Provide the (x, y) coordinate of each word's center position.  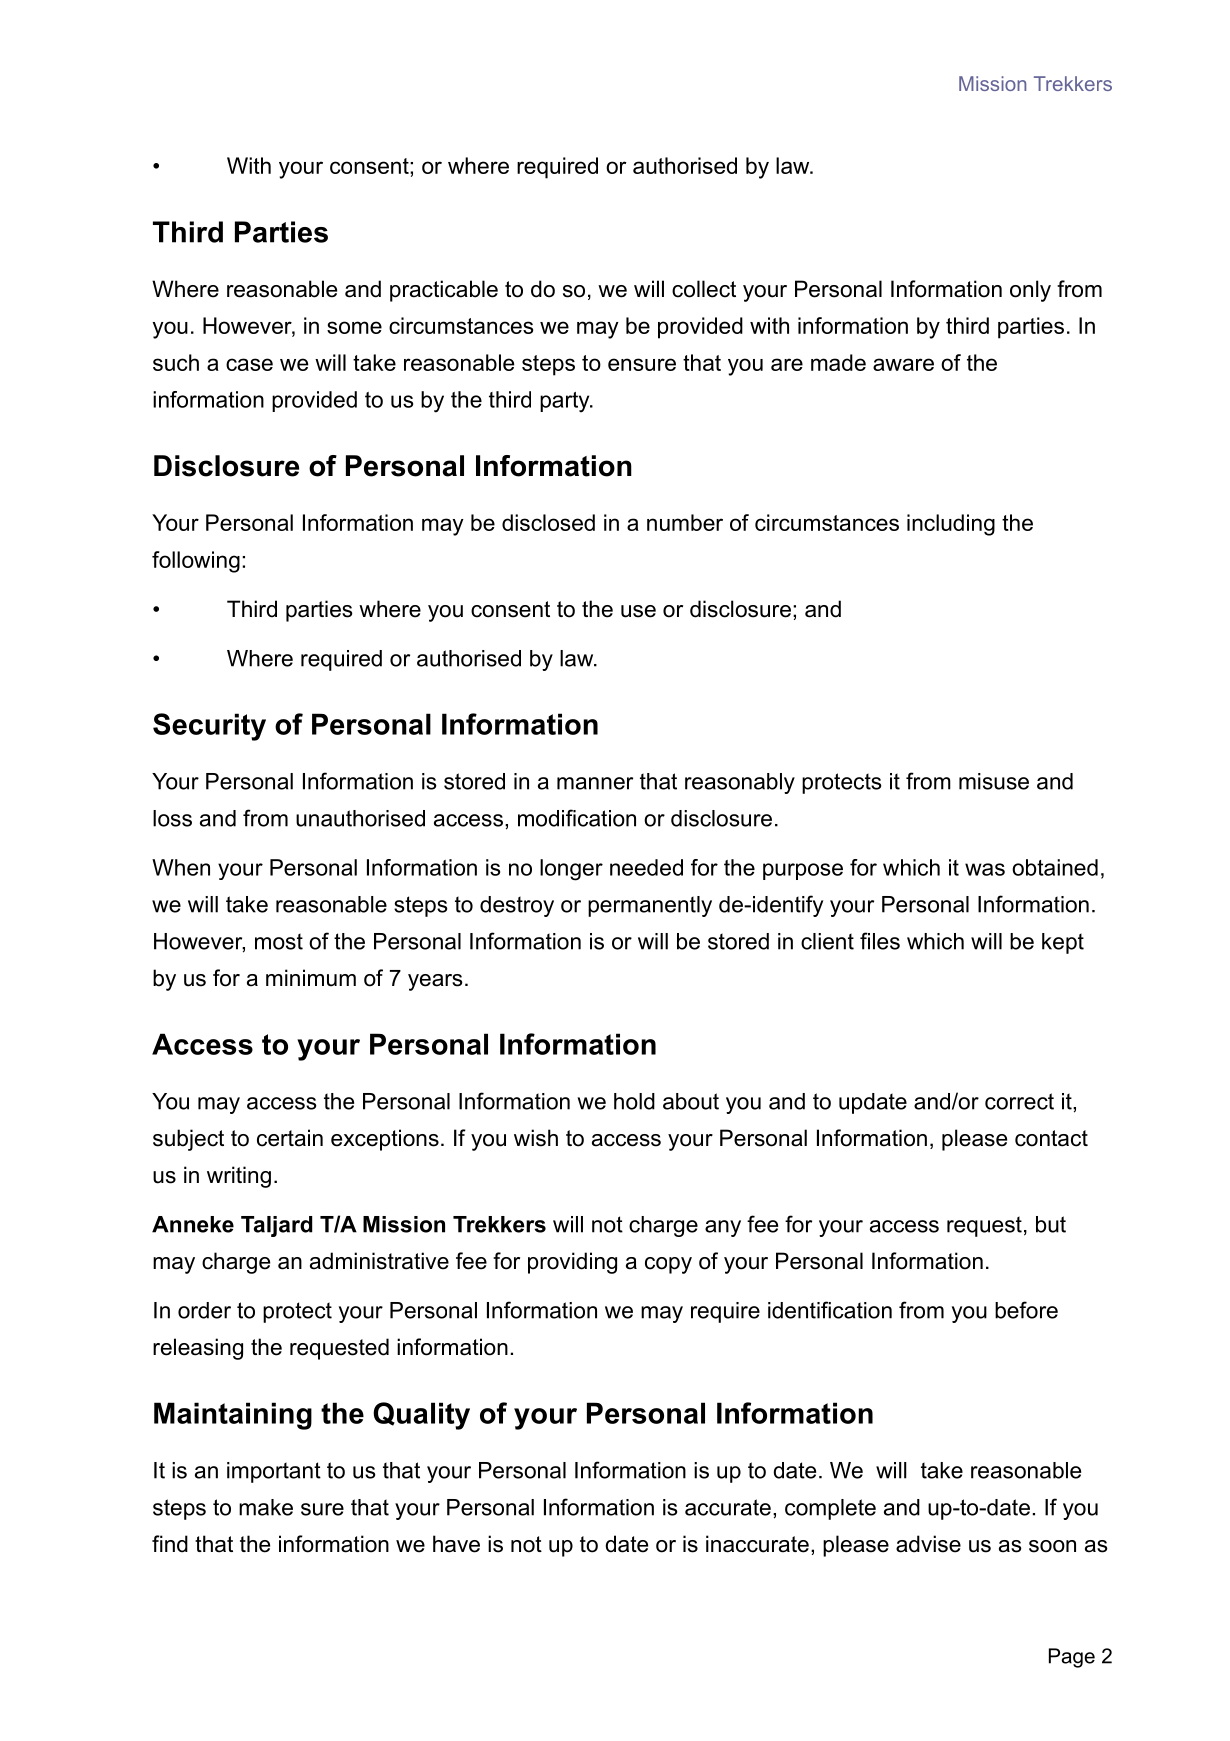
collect (704, 289)
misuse (994, 781)
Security (209, 727)
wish (536, 1138)
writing (239, 1177)
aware (903, 364)
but (1051, 1224)
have (456, 1544)
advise (928, 1544)
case (249, 364)
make (266, 1507)
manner (595, 783)
